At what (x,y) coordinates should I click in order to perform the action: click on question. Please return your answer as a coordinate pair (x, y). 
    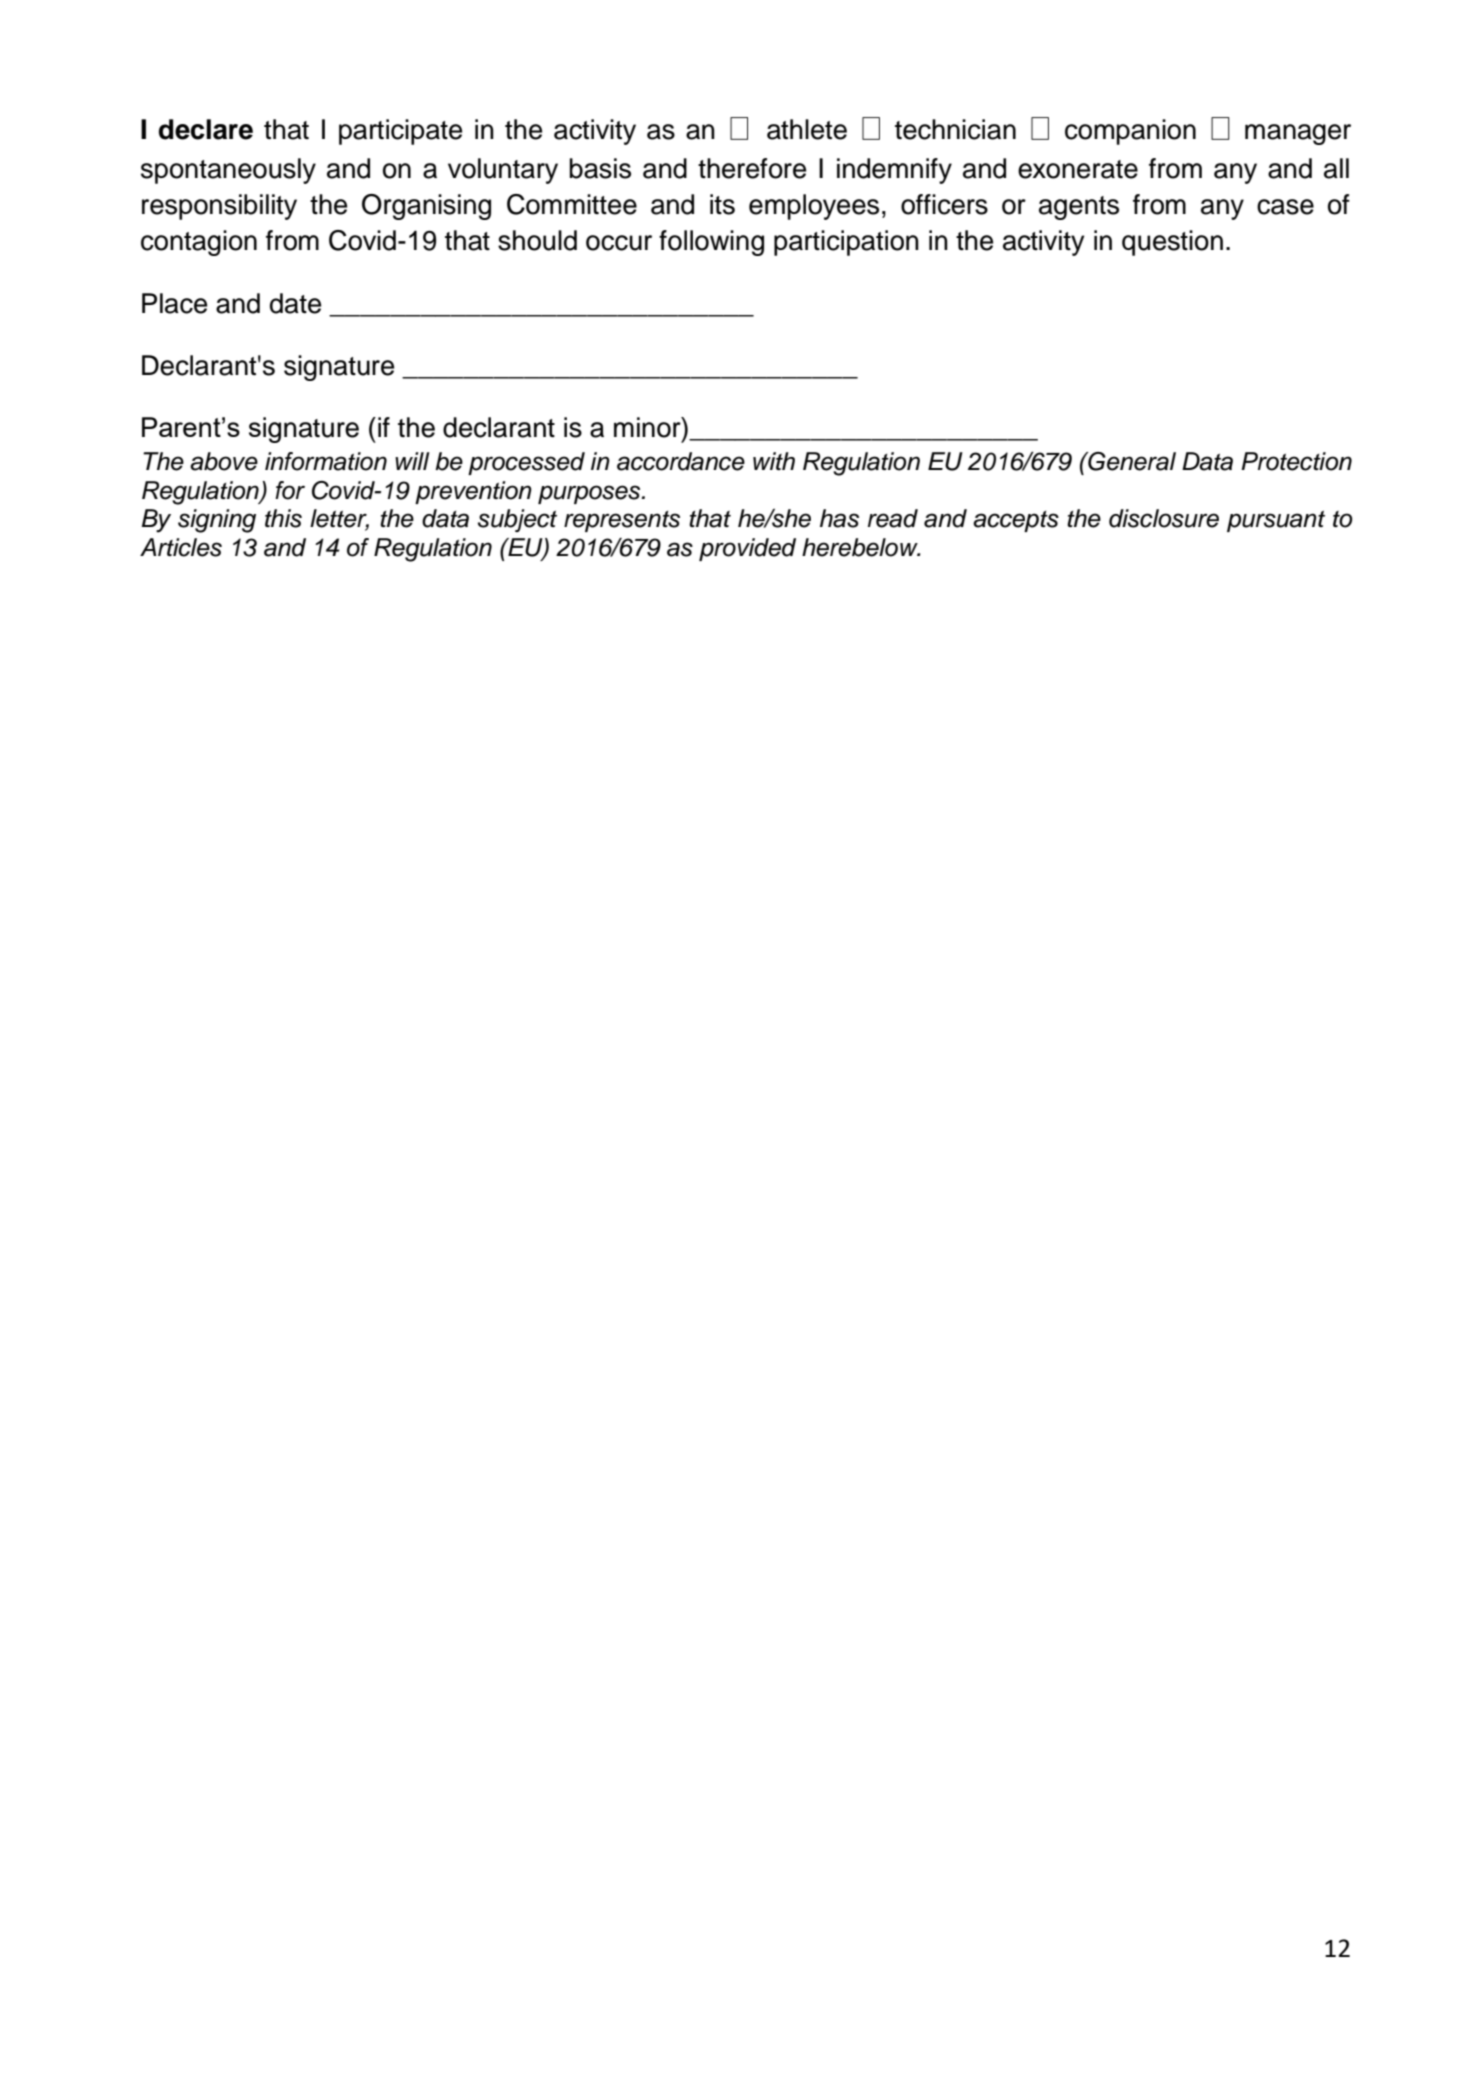
    Looking at the image, I should click on (1172, 243).
